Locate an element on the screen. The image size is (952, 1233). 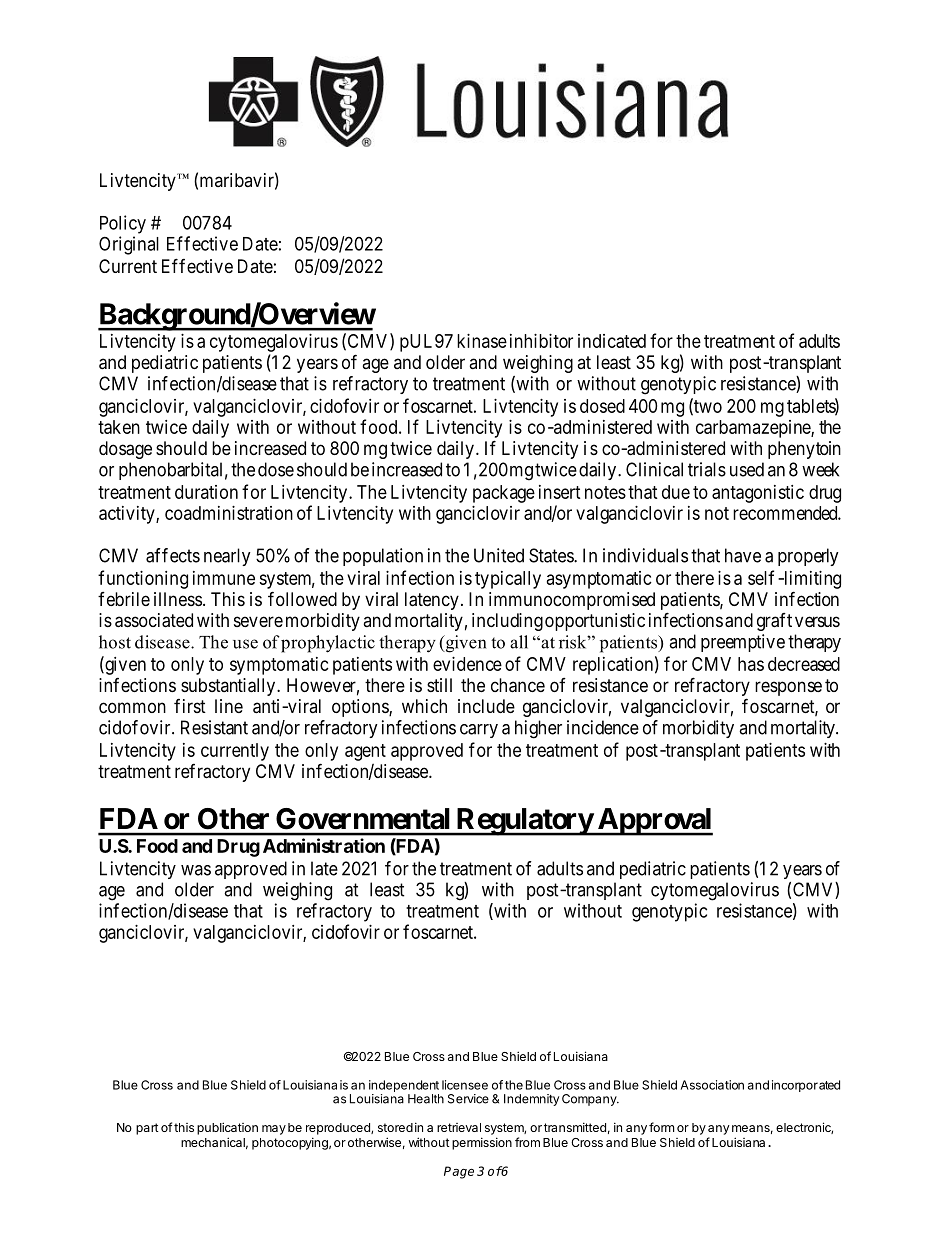
indicated is located at coordinates (612, 341).
